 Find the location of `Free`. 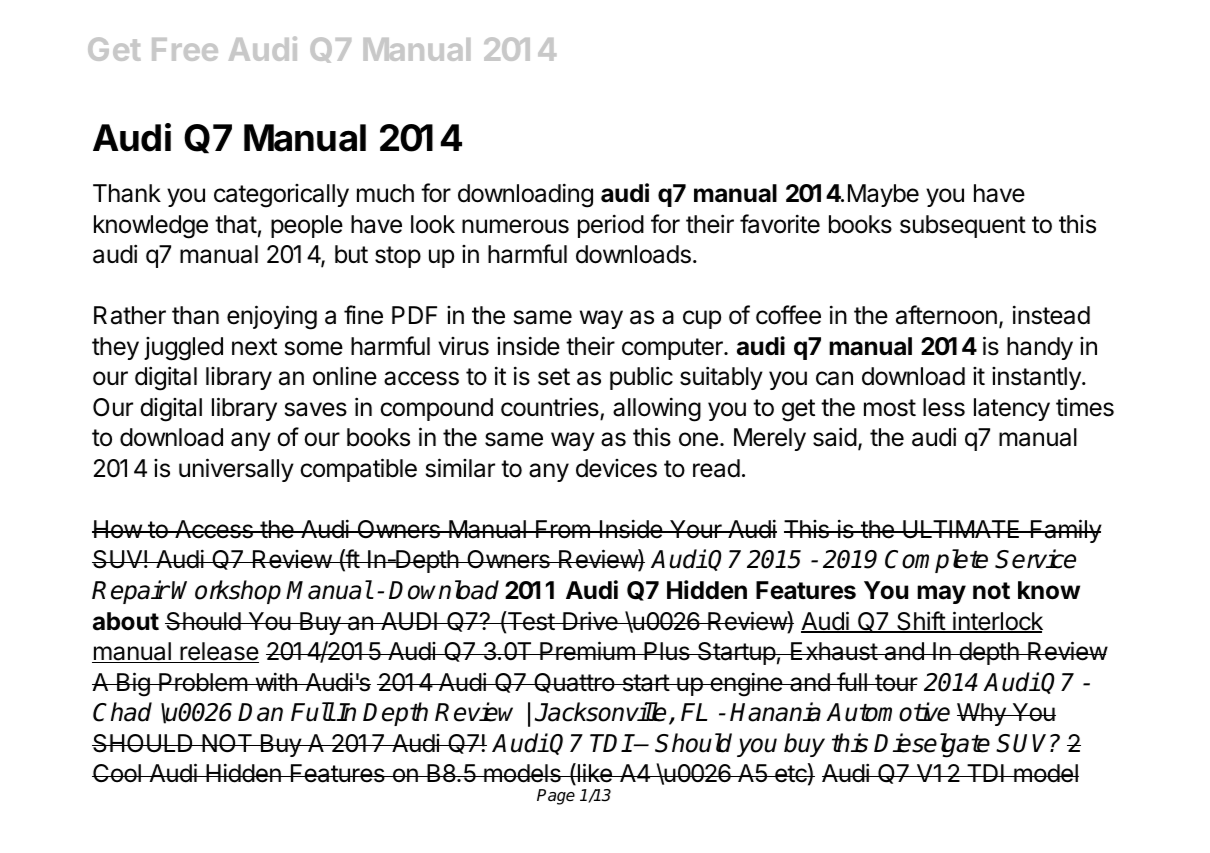

Free is located at coordinates (185, 49).
